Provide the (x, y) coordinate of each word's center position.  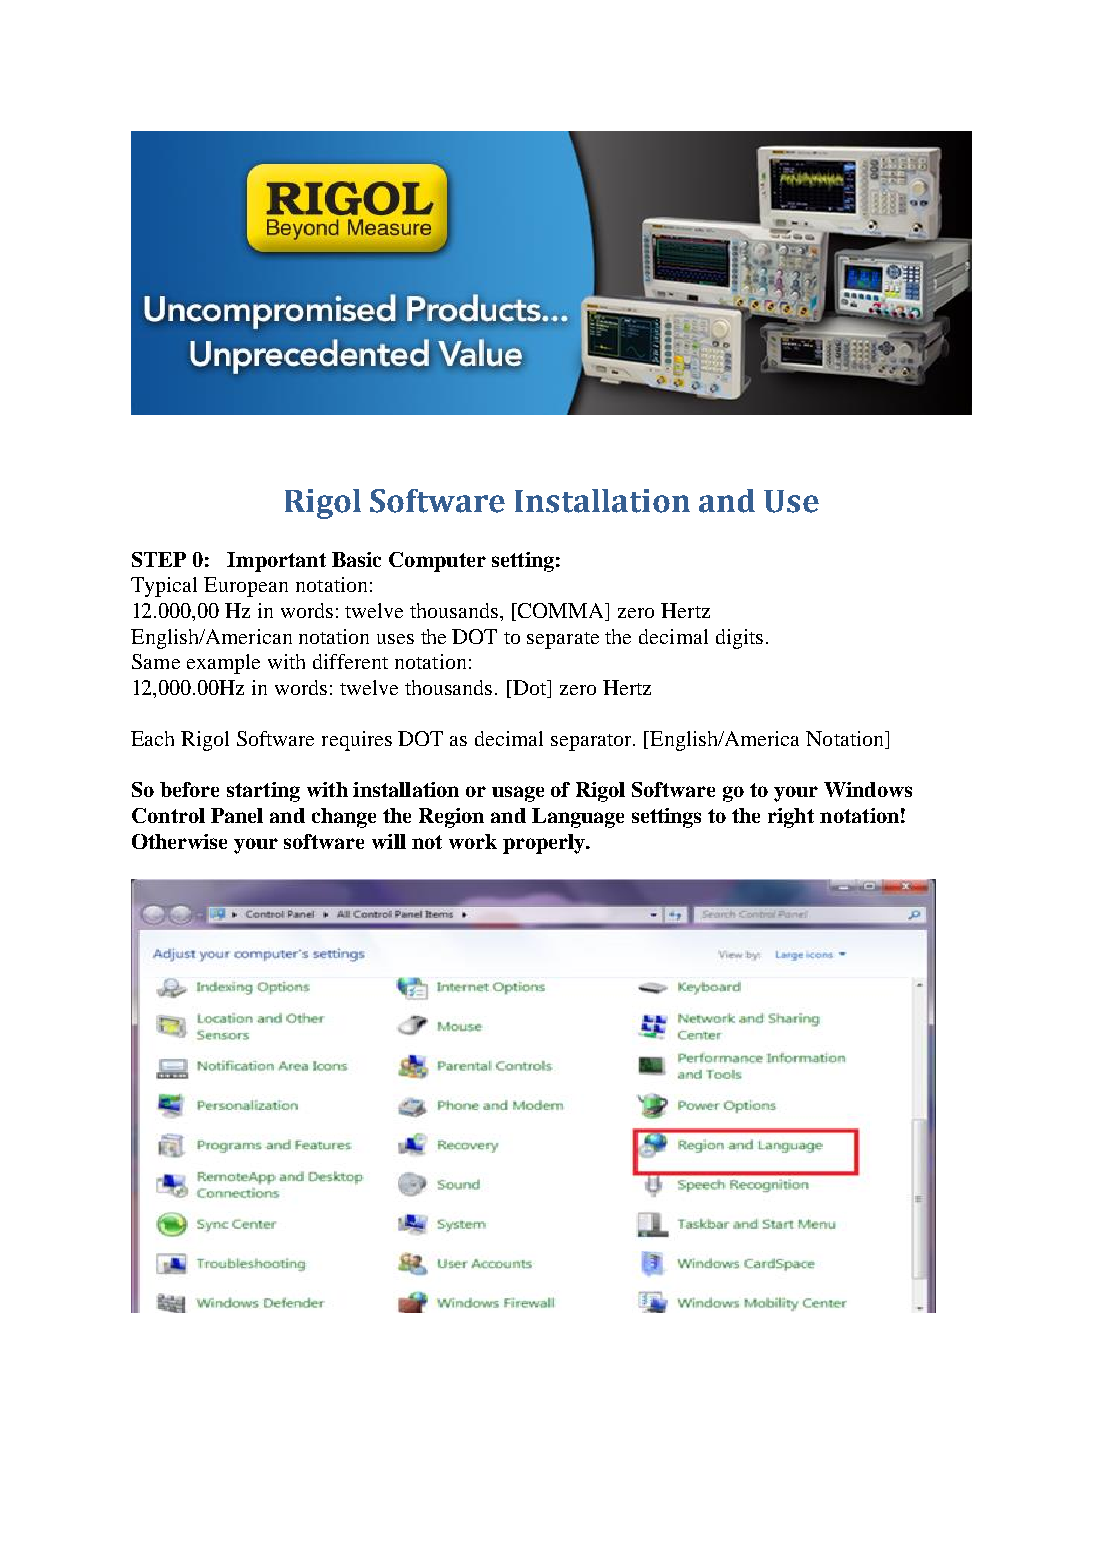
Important (276, 562)
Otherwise (179, 841)
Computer (437, 562)
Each (152, 738)
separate (563, 640)
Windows (868, 789)
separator (592, 742)
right (791, 818)
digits (739, 639)
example (223, 664)
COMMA (561, 612)
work (473, 841)
